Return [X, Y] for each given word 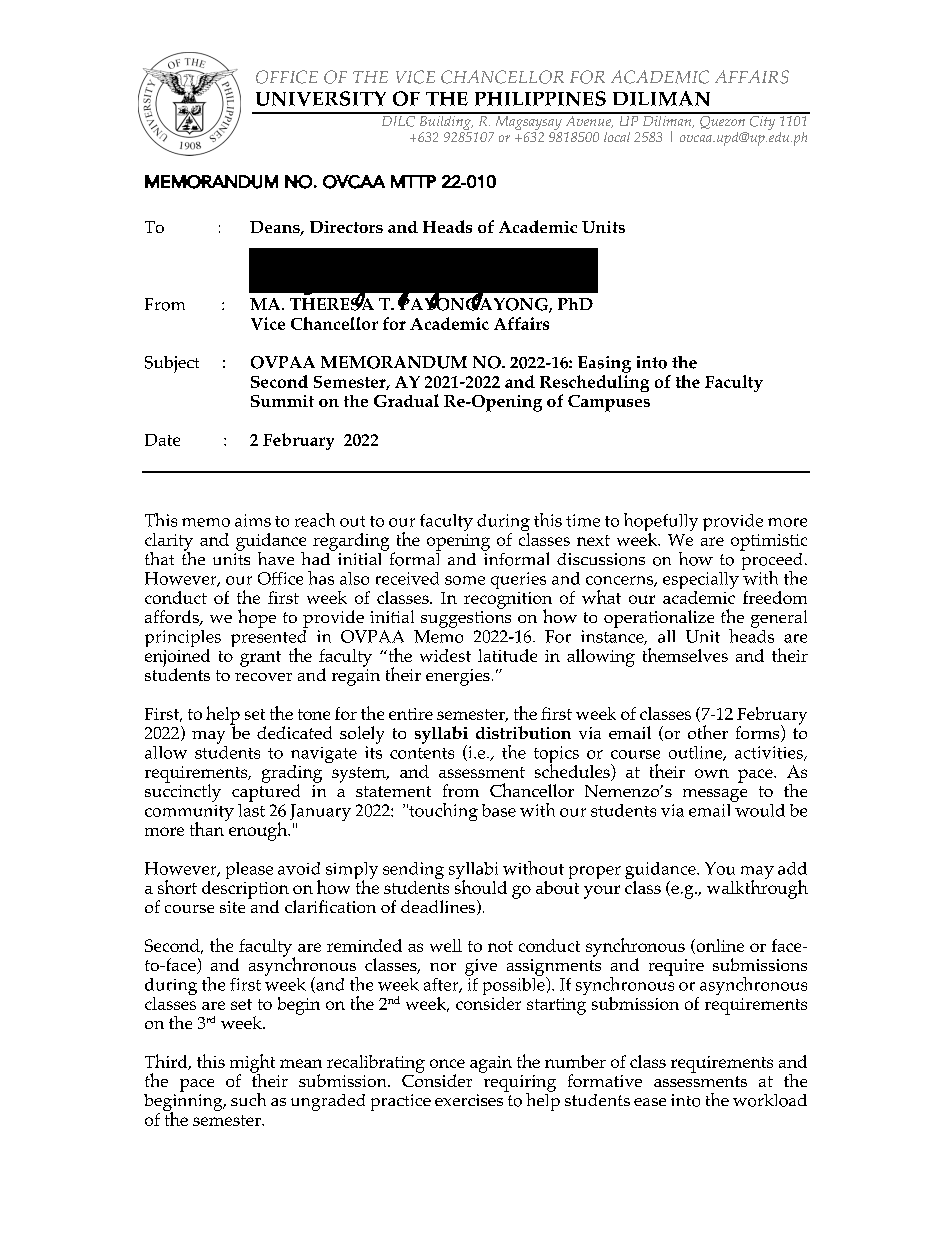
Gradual [406, 400]
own [712, 773]
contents [422, 753]
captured [266, 792]
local [617, 137]
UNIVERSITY [321, 98]
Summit [282, 401]
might [252, 1064]
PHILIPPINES [540, 98]
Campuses [609, 403]
